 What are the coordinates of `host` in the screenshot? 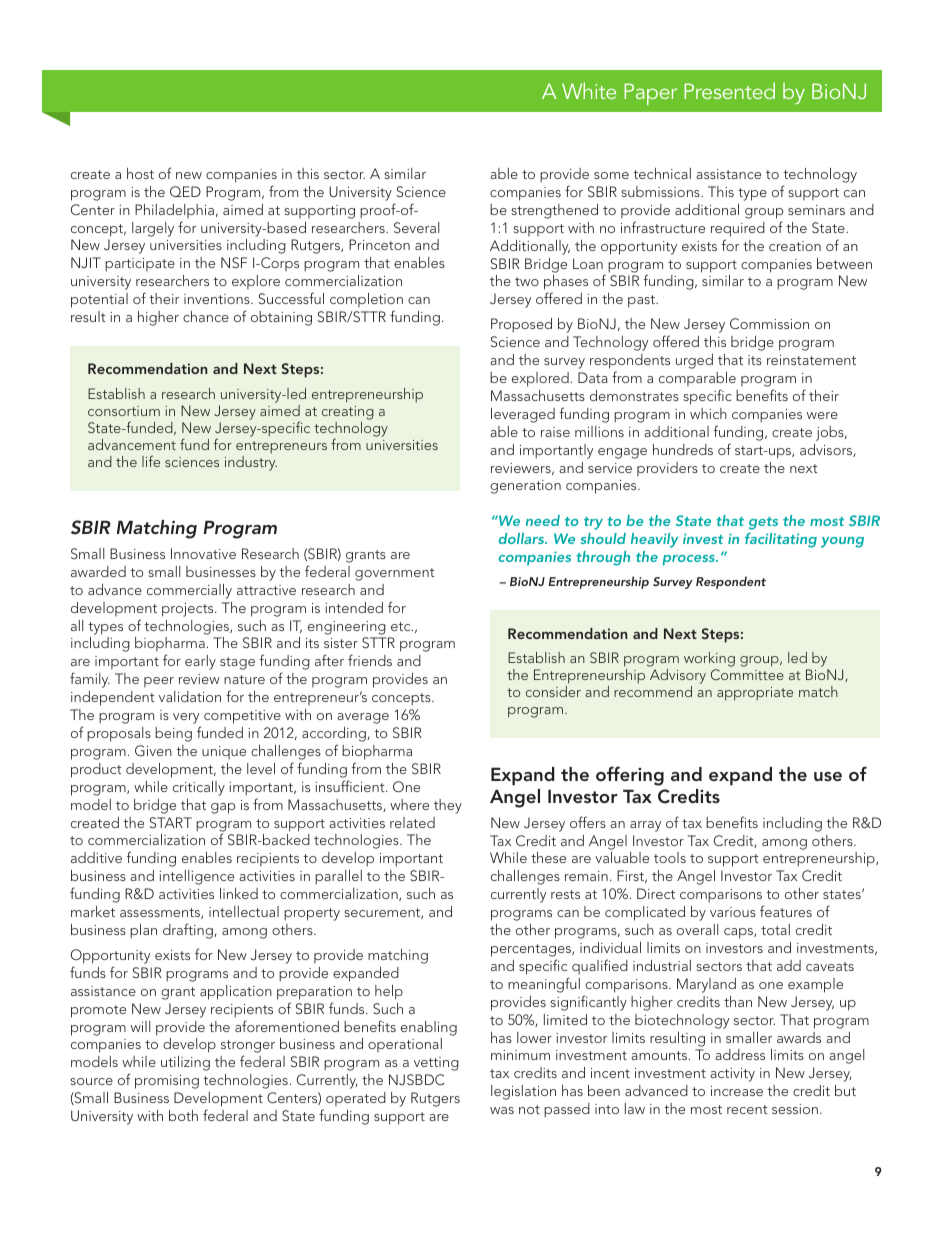 It's located at (140, 173).
